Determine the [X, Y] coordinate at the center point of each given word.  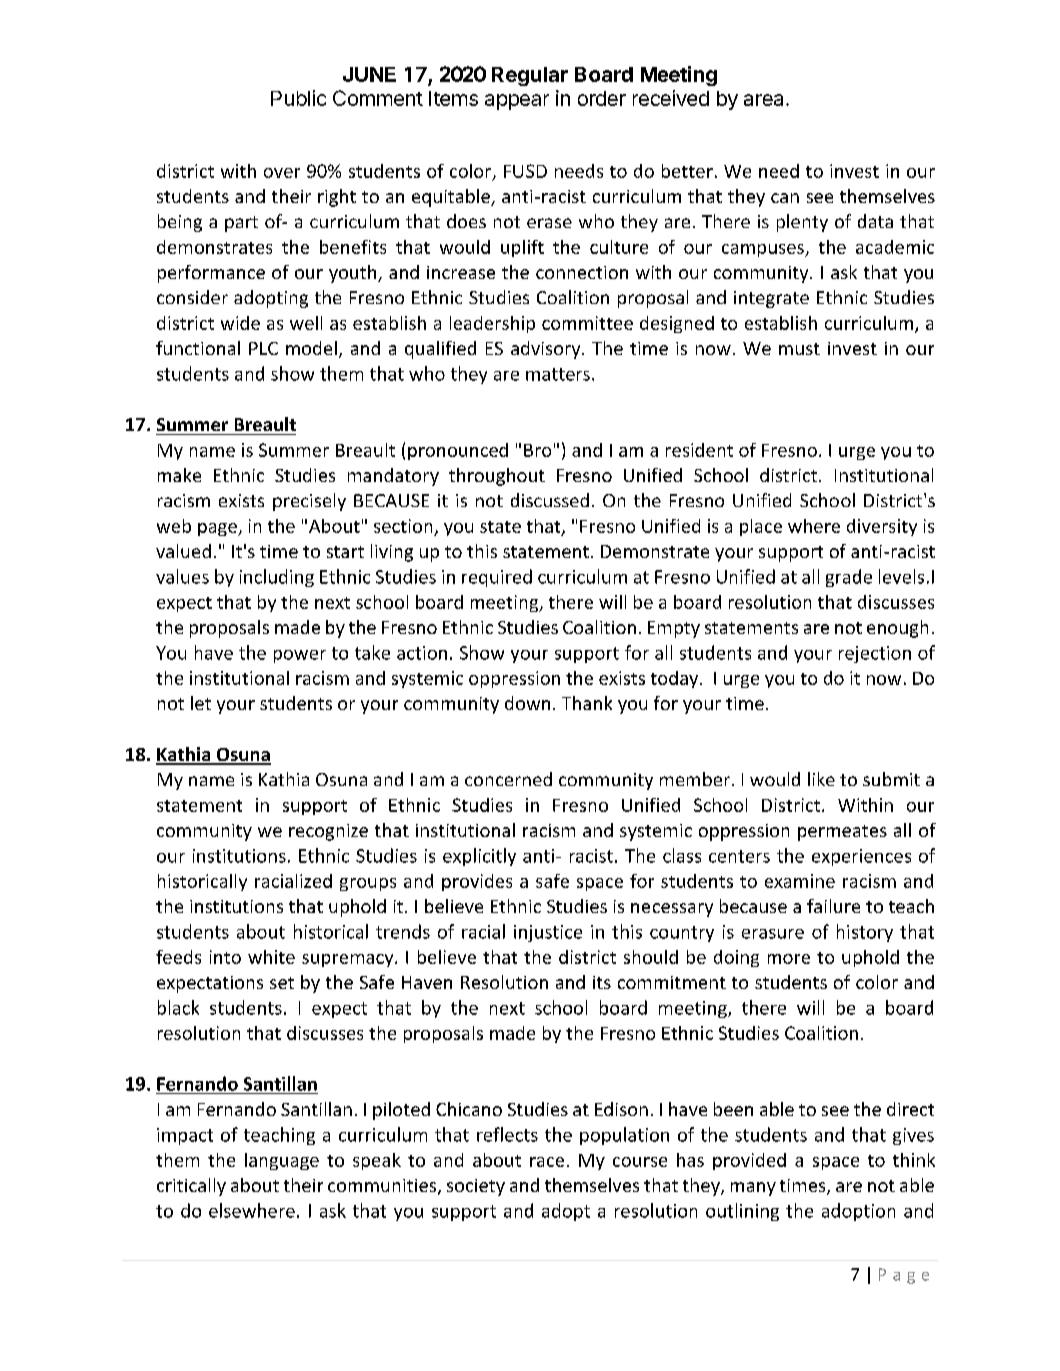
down [527, 703]
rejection [875, 654]
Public [298, 98]
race [547, 1162]
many [753, 1189]
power [300, 656]
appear [517, 102]
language [282, 1161]
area [763, 100]
